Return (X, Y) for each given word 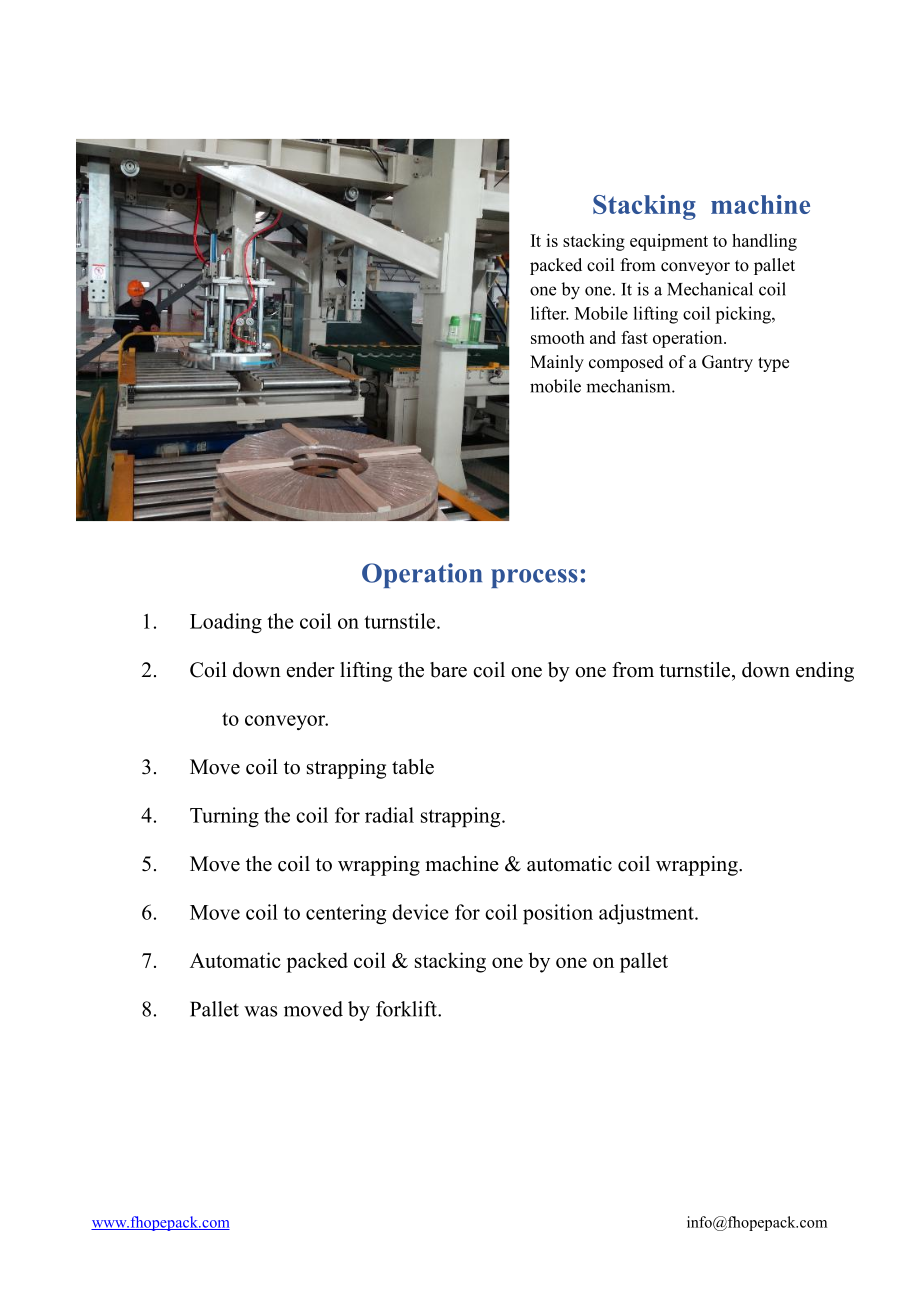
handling (764, 242)
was (260, 1011)
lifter (550, 313)
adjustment (647, 914)
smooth (558, 337)
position (558, 914)
